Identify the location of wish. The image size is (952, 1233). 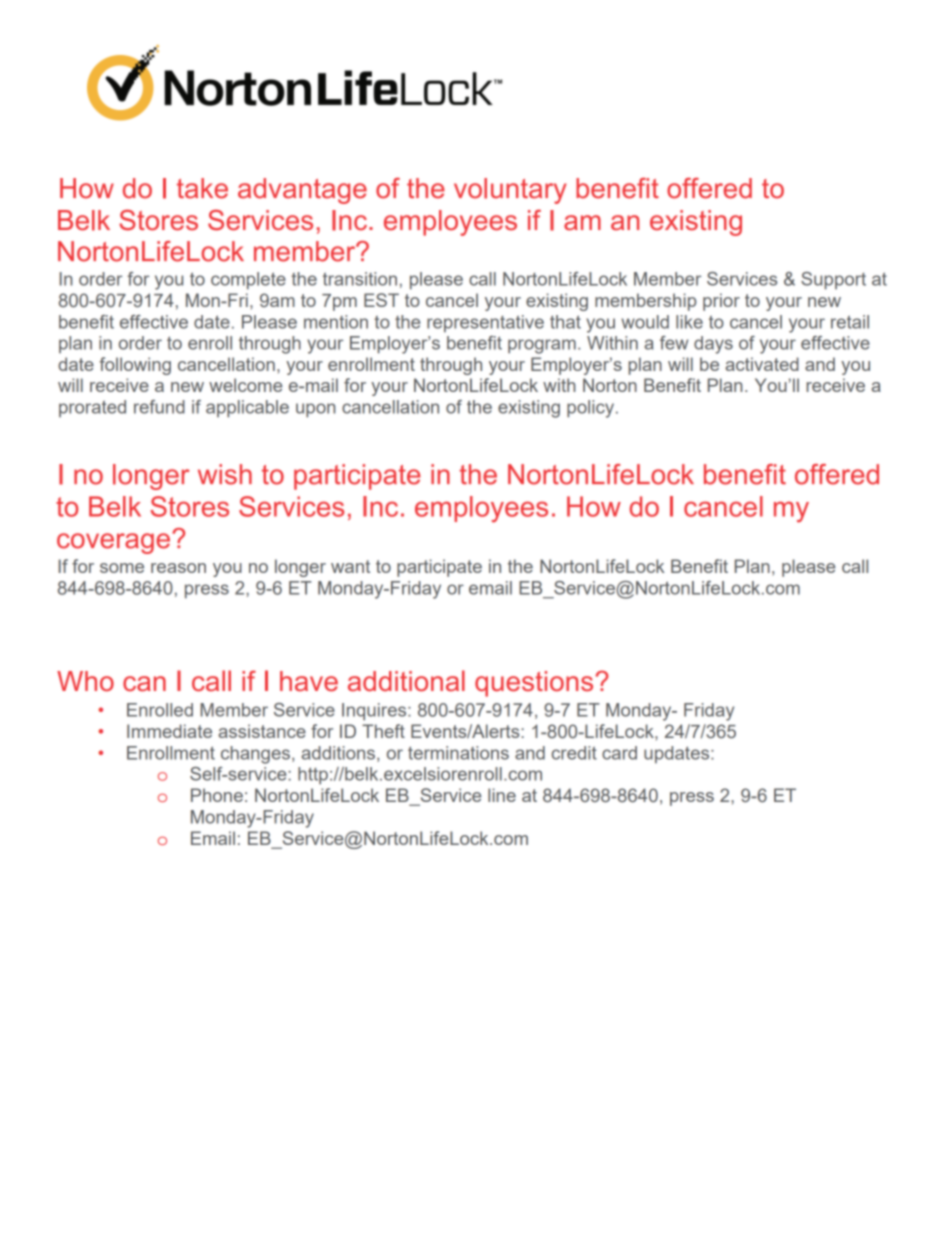
(225, 474).
